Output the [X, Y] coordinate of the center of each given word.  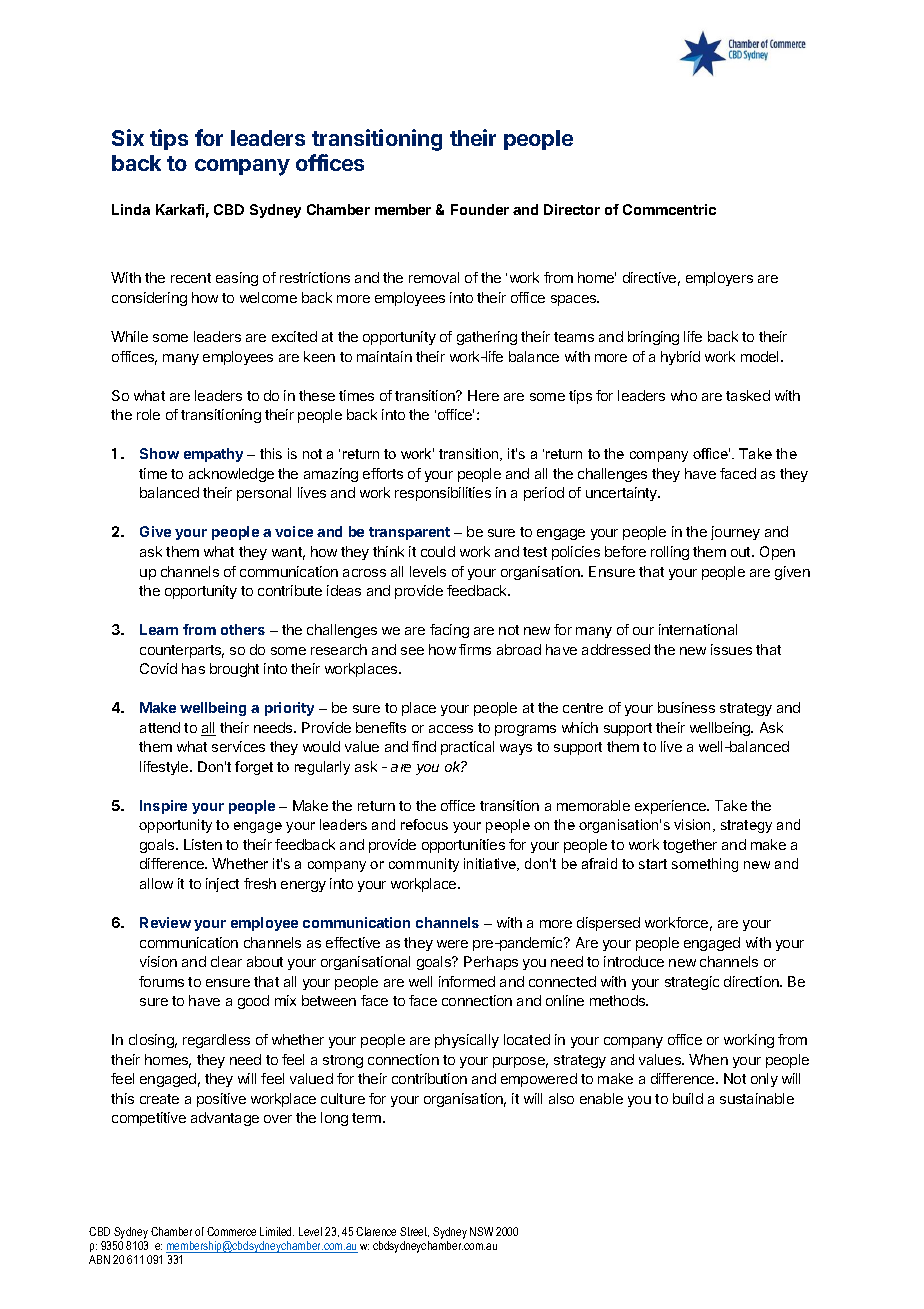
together [690, 846]
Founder [480, 209]
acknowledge [231, 475]
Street [414, 1232]
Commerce [231, 1231]
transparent [409, 533]
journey [735, 533]
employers [719, 279]
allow [156, 883]
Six [128, 137]
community [424, 865]
